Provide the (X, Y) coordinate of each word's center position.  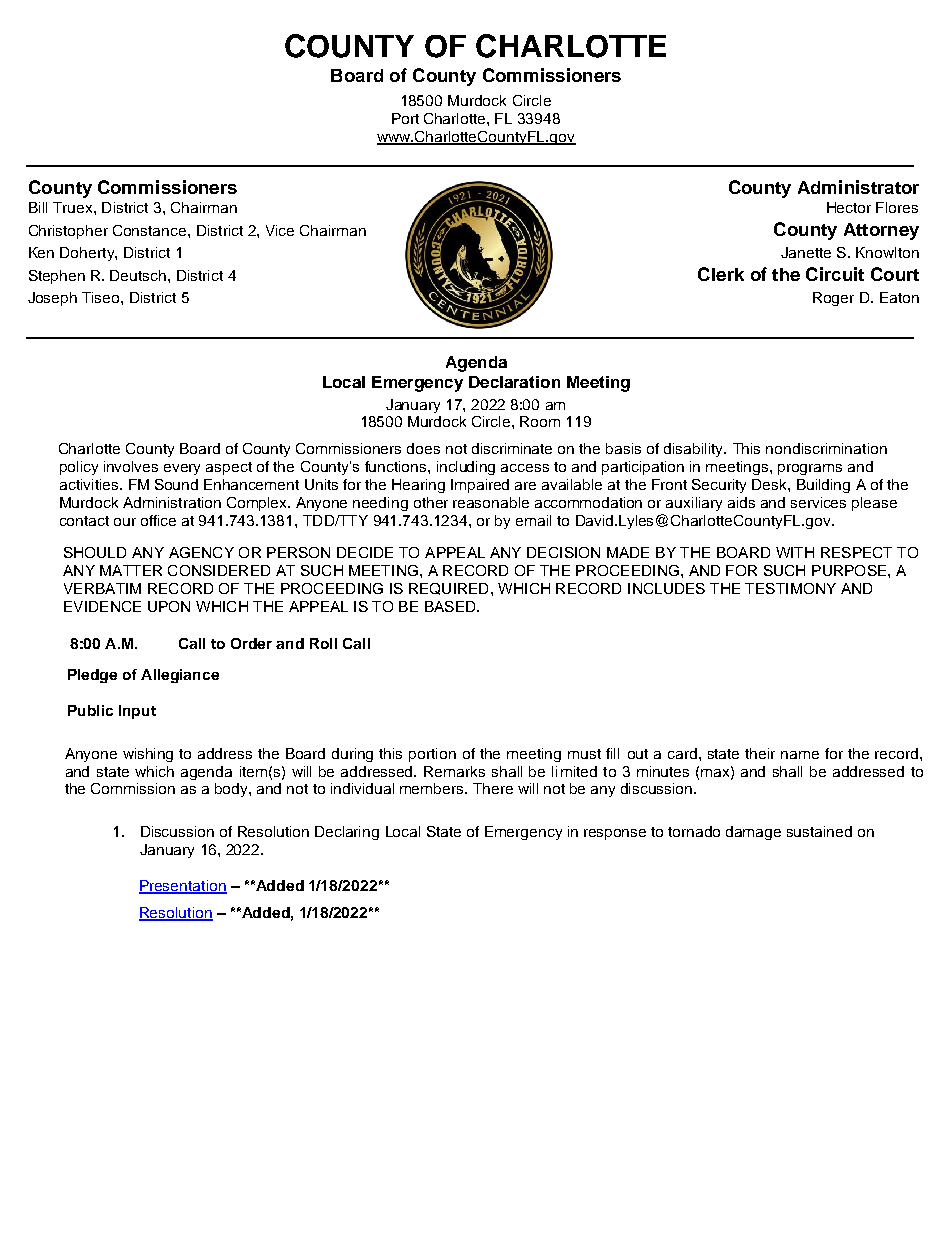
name (800, 755)
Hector (849, 207)
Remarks (454, 771)
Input (137, 712)
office (158, 520)
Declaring (347, 833)
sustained (819, 831)
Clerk (721, 274)
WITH (795, 552)
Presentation (183, 887)
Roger (833, 299)
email (533, 520)
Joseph (52, 299)
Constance (151, 230)
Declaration (514, 382)
